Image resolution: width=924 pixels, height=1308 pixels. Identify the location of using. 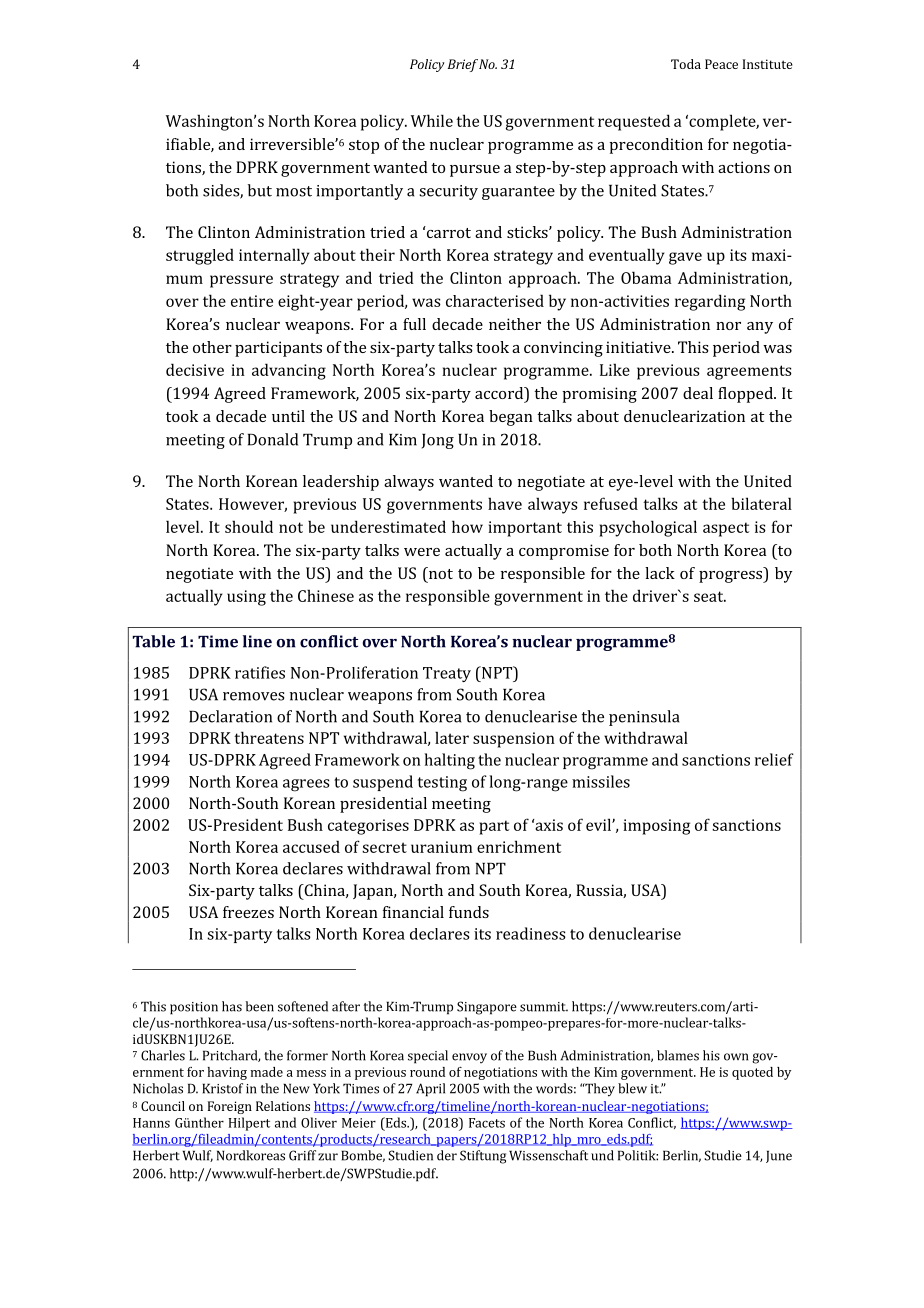
(246, 598).
